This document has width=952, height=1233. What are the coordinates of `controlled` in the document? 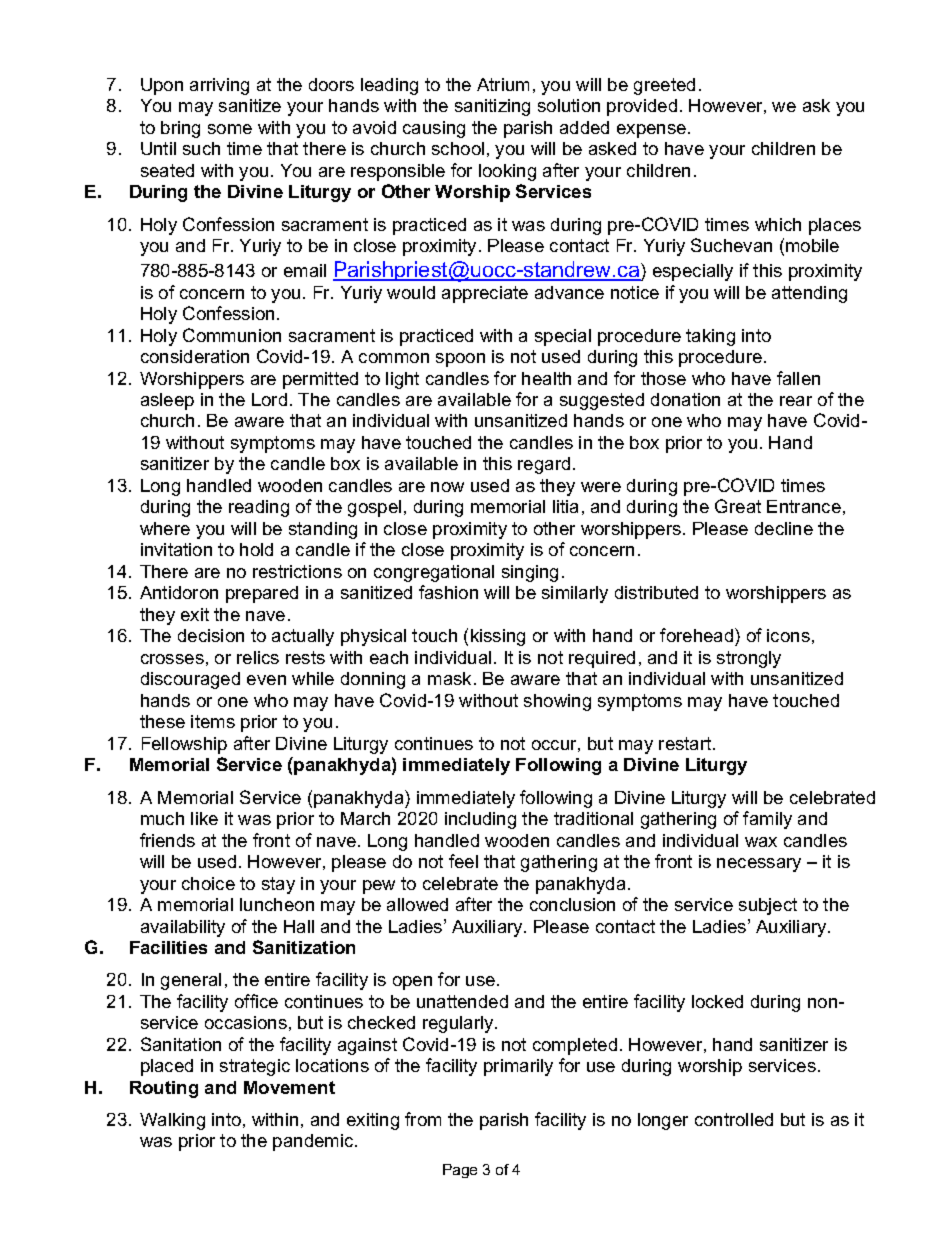 It's located at (734, 1119).
